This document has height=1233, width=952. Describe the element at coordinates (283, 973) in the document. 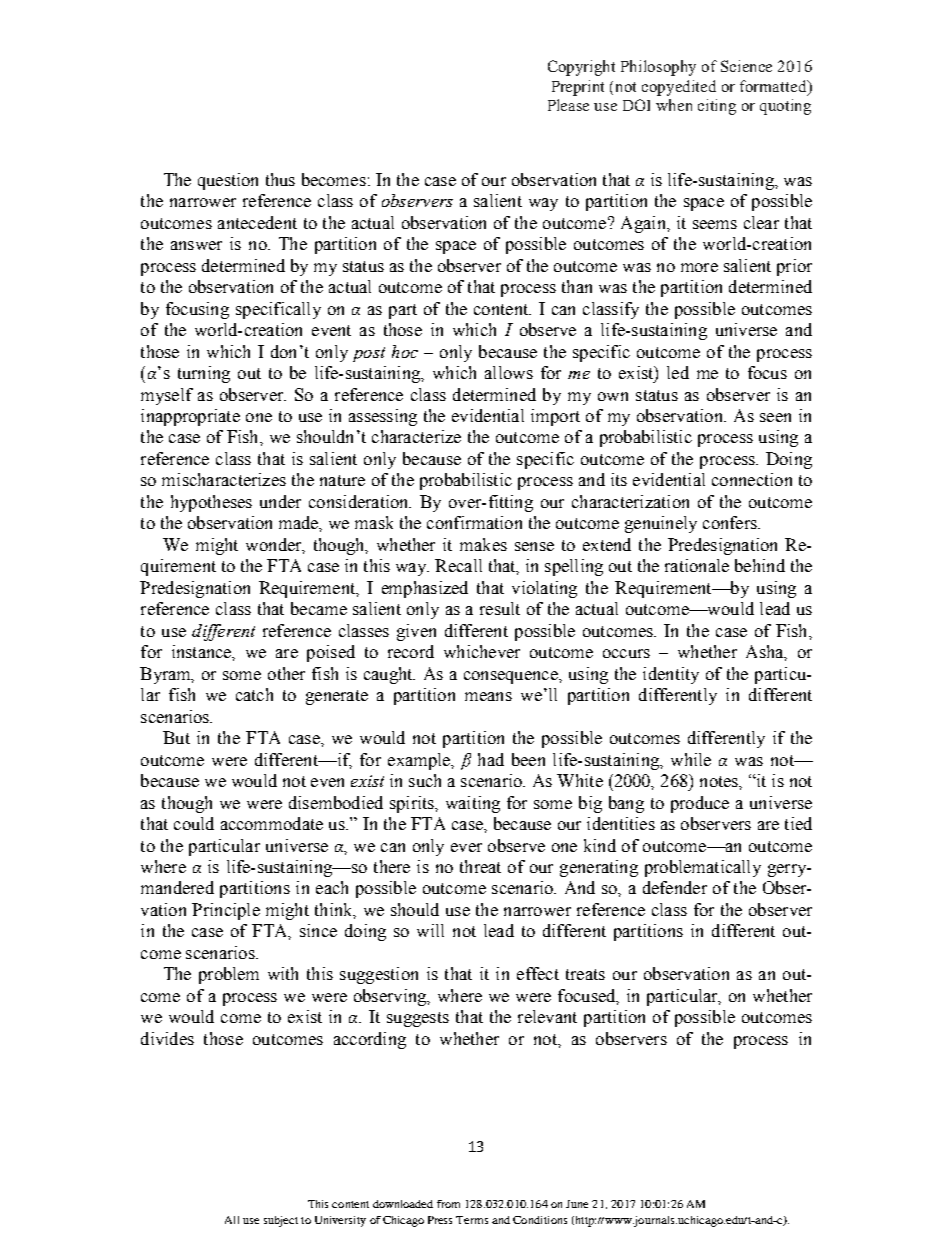

I see `with` at that location.
